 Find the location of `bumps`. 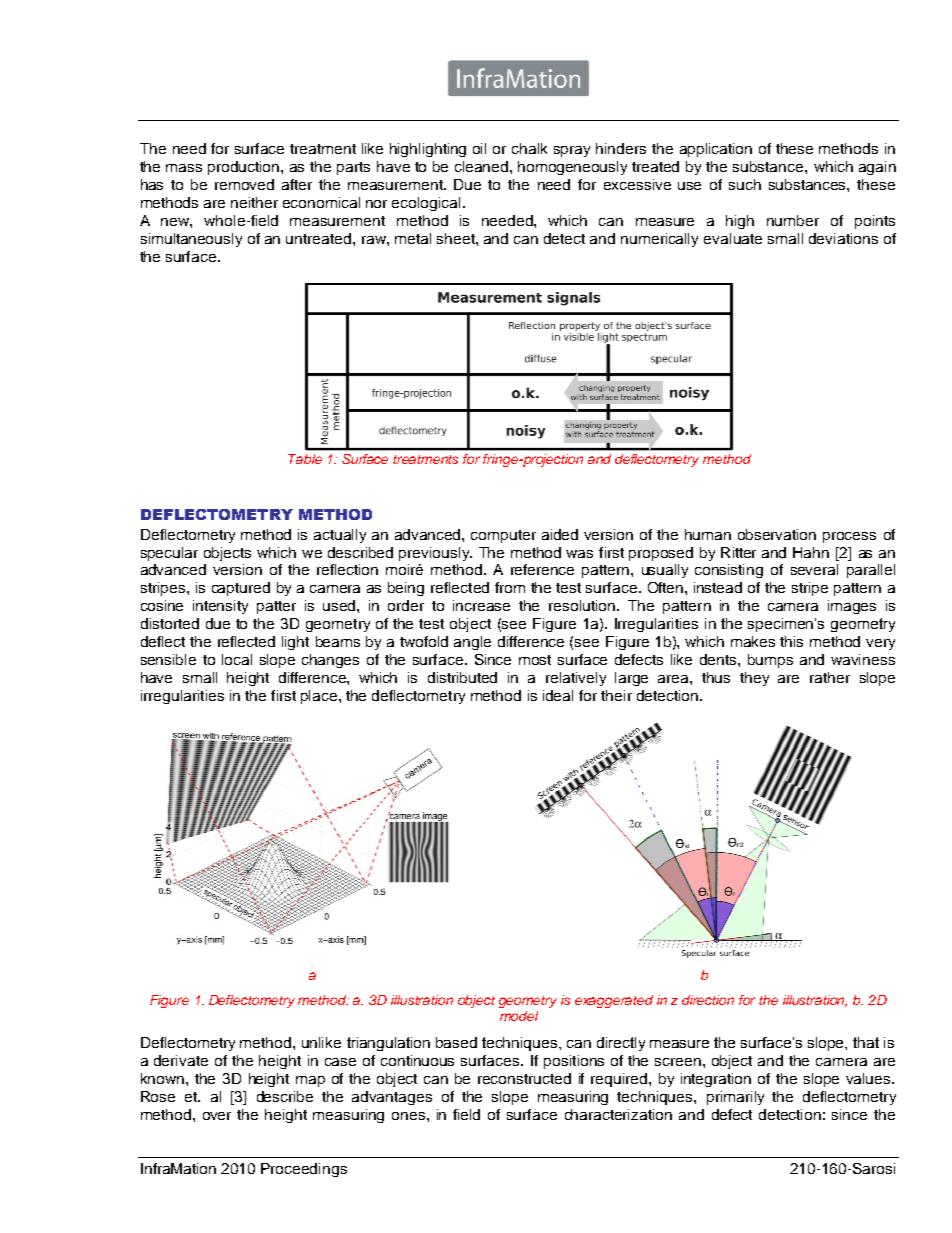

bumps is located at coordinates (770, 661).
